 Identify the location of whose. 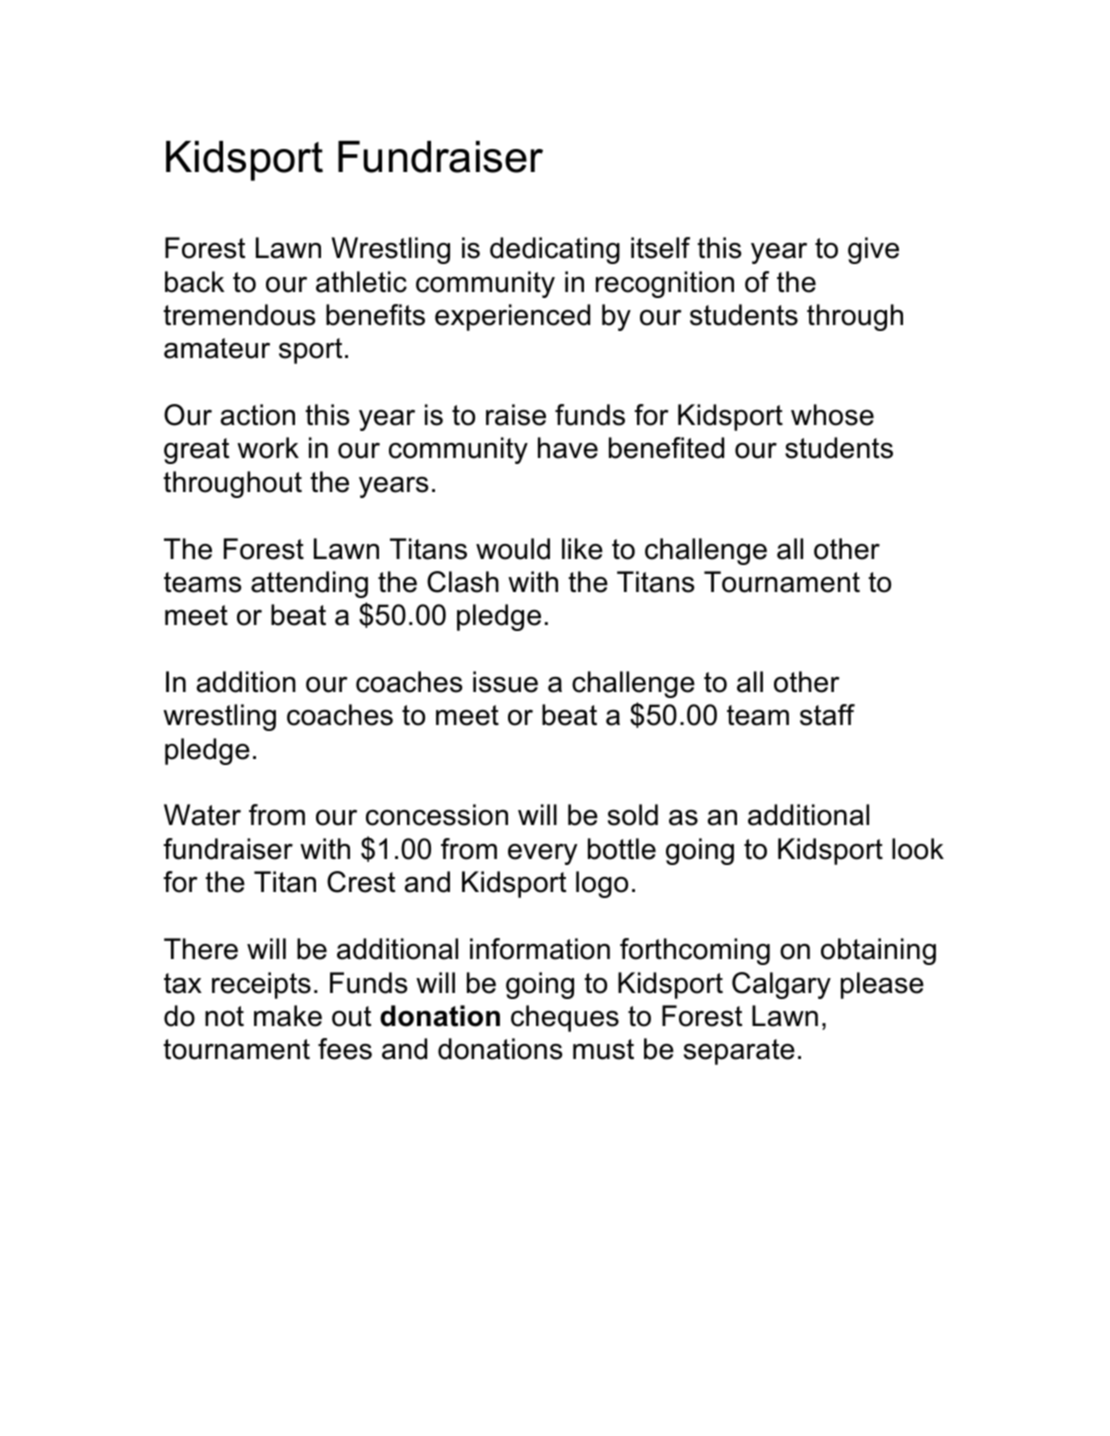
(832, 415).
